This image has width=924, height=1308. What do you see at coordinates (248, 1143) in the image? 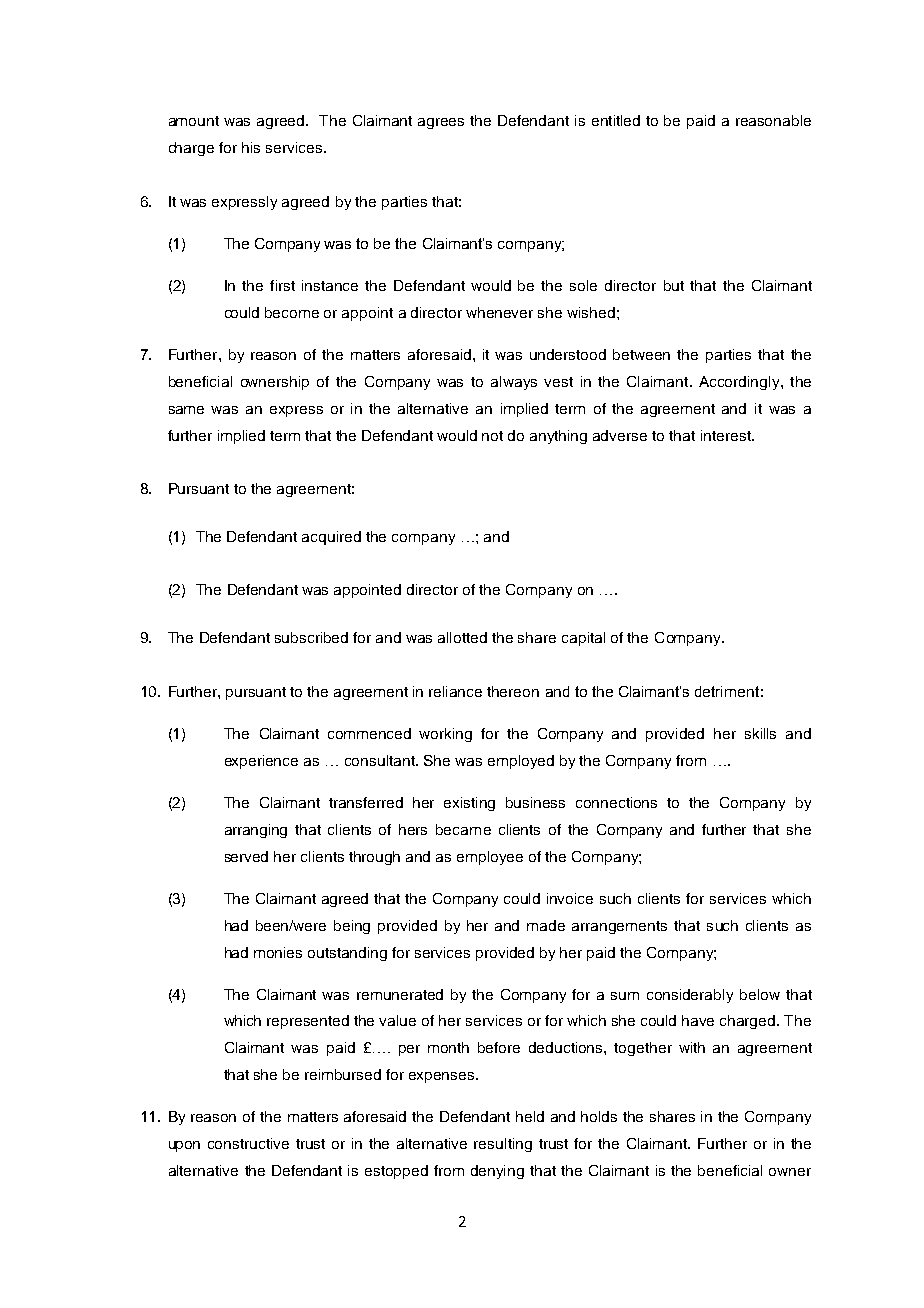
I see `constructive` at bounding box center [248, 1143].
